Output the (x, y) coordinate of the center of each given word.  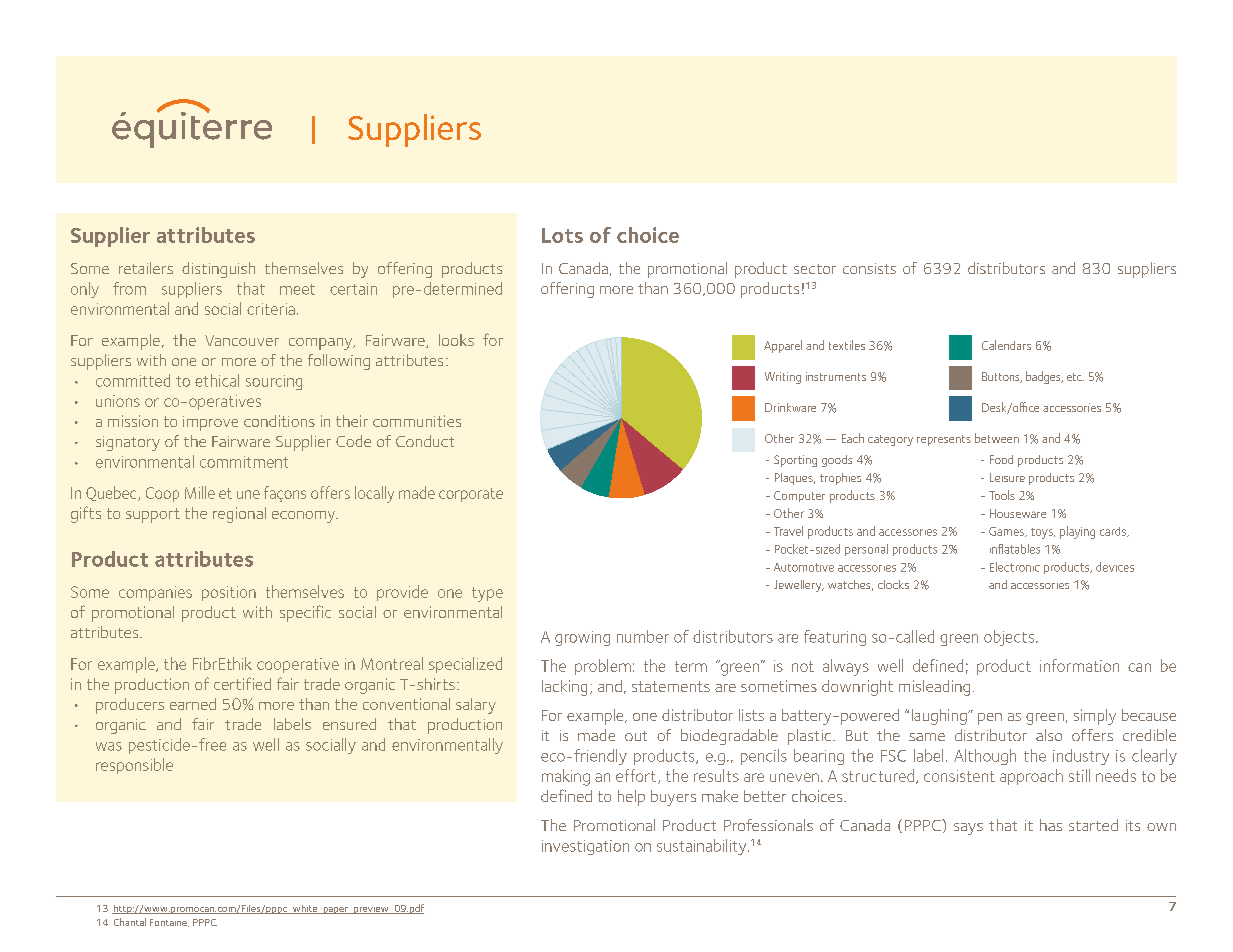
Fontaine (169, 923)
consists (869, 268)
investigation (585, 847)
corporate (471, 495)
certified (242, 683)
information (1079, 665)
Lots (562, 235)
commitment (244, 462)
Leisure (1007, 477)
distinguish (218, 270)
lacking (564, 688)
